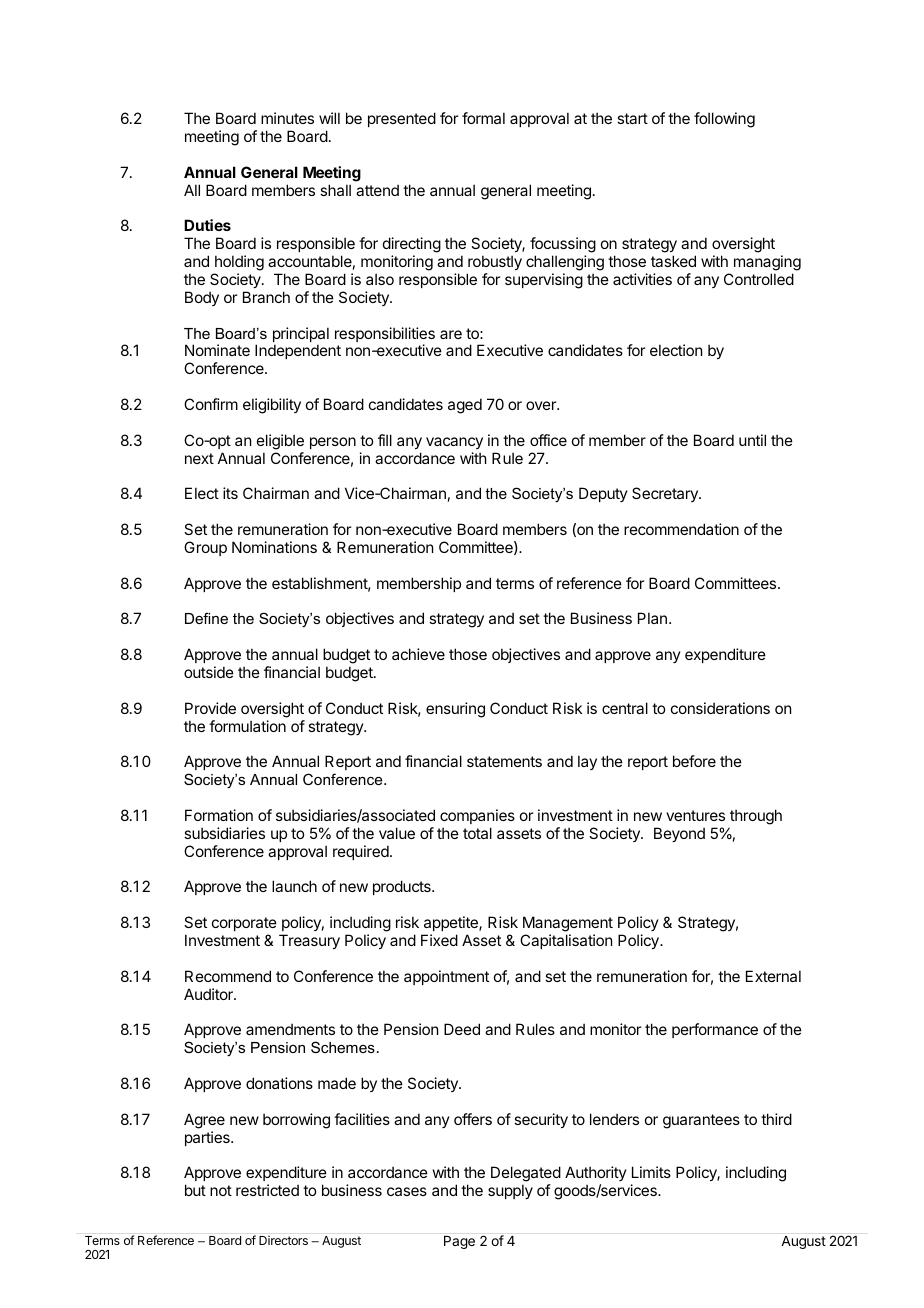 This screenshot has width=924, height=1308. Describe the element at coordinates (510, 1191) in the screenshot. I see `supply` at that location.
